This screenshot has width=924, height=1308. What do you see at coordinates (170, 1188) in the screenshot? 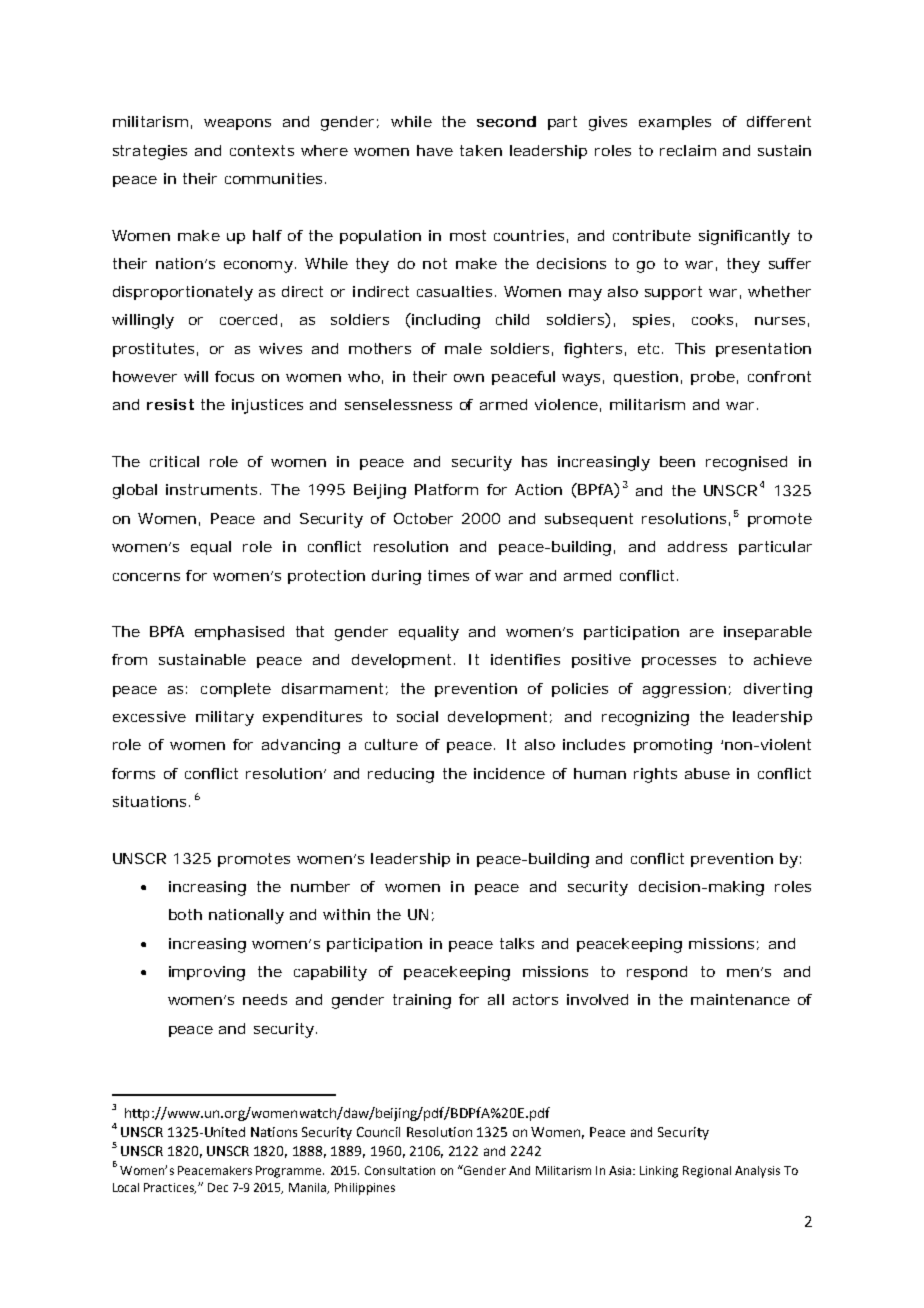
I see `Practices` at bounding box center [170, 1188].
